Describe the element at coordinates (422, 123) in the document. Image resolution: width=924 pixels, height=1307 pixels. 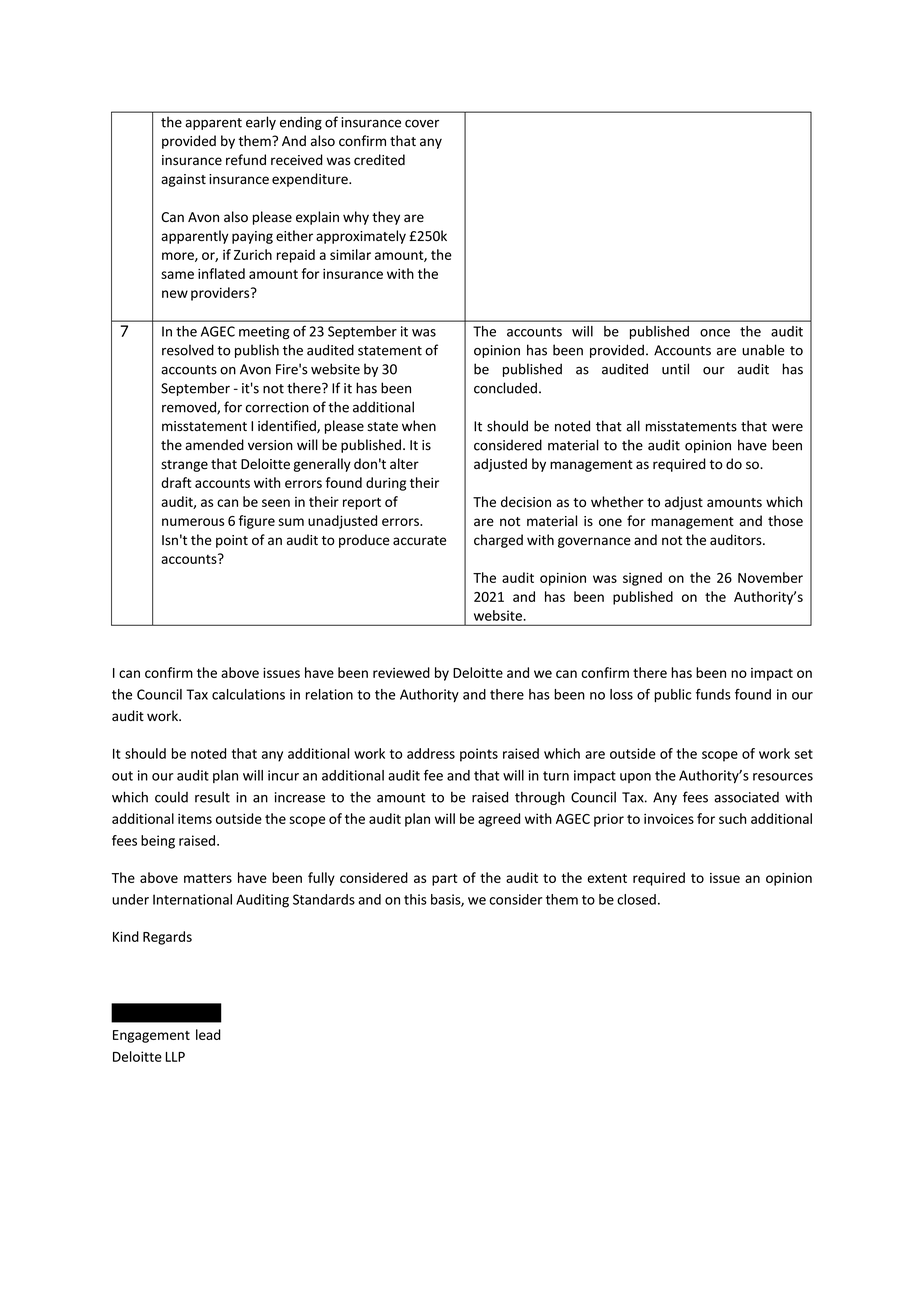
I see `cover` at that location.
